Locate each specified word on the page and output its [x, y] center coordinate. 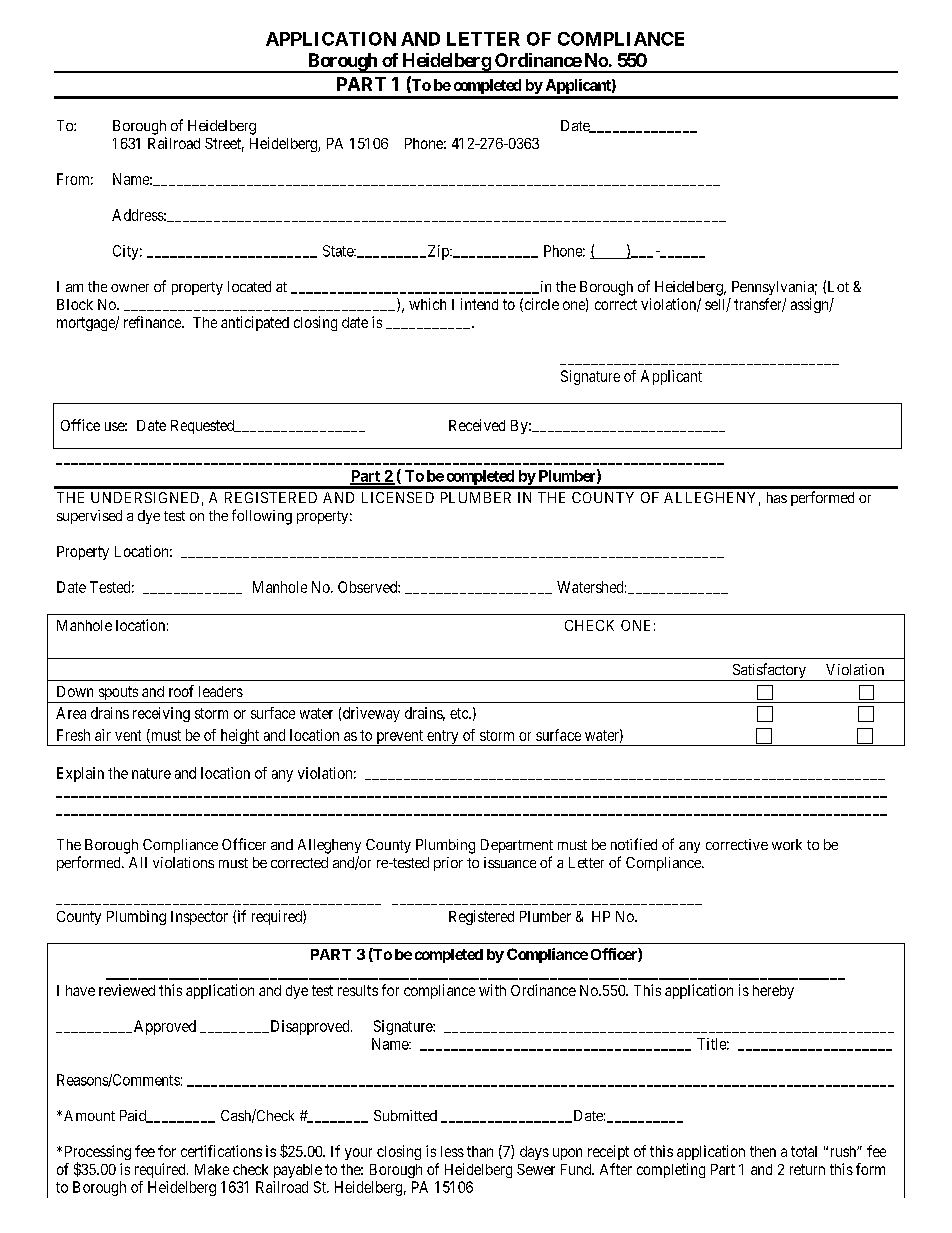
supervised [89, 517]
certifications [221, 1151]
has [777, 497]
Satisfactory [769, 672]
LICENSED [398, 497]
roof [181, 691]
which [427, 304]
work [787, 844]
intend [479, 304]
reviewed [127, 990]
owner [130, 288]
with [492, 990]
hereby [773, 992]
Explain [80, 774]
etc [460, 713]
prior [448, 864]
